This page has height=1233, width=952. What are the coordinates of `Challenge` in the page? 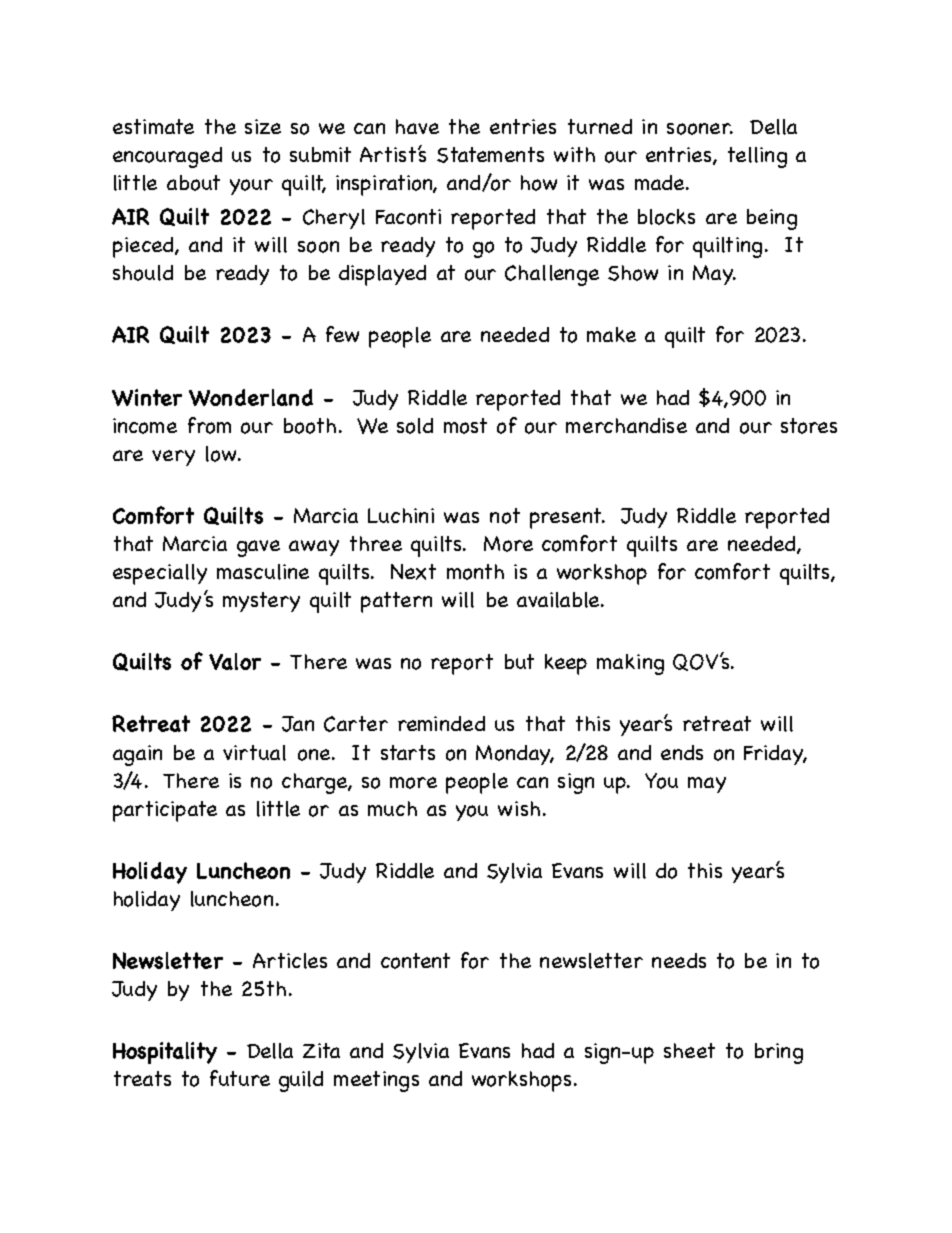 It's located at (552, 275).
